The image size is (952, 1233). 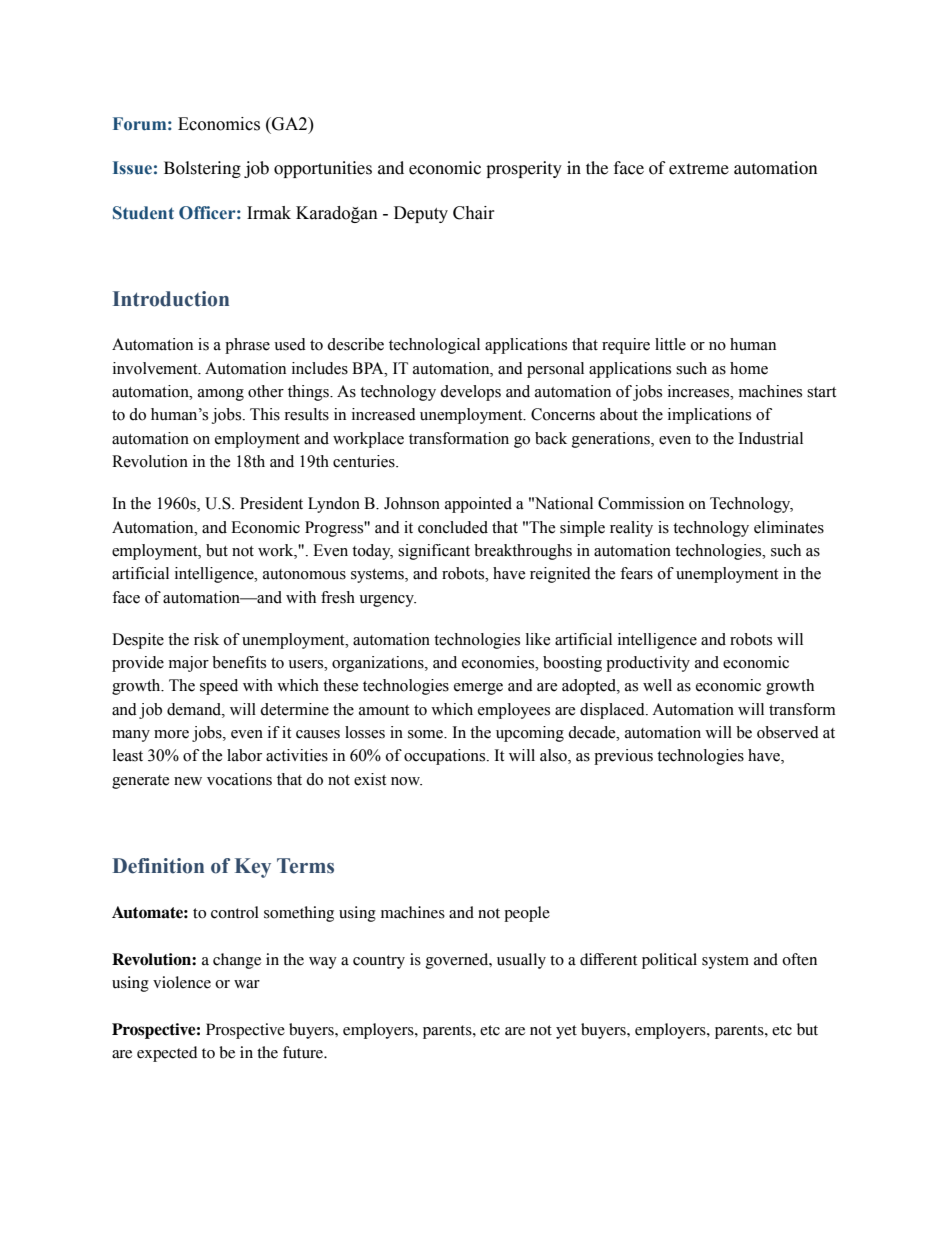 What do you see at coordinates (167, 1054) in the page?
I see `expected` at bounding box center [167, 1054].
